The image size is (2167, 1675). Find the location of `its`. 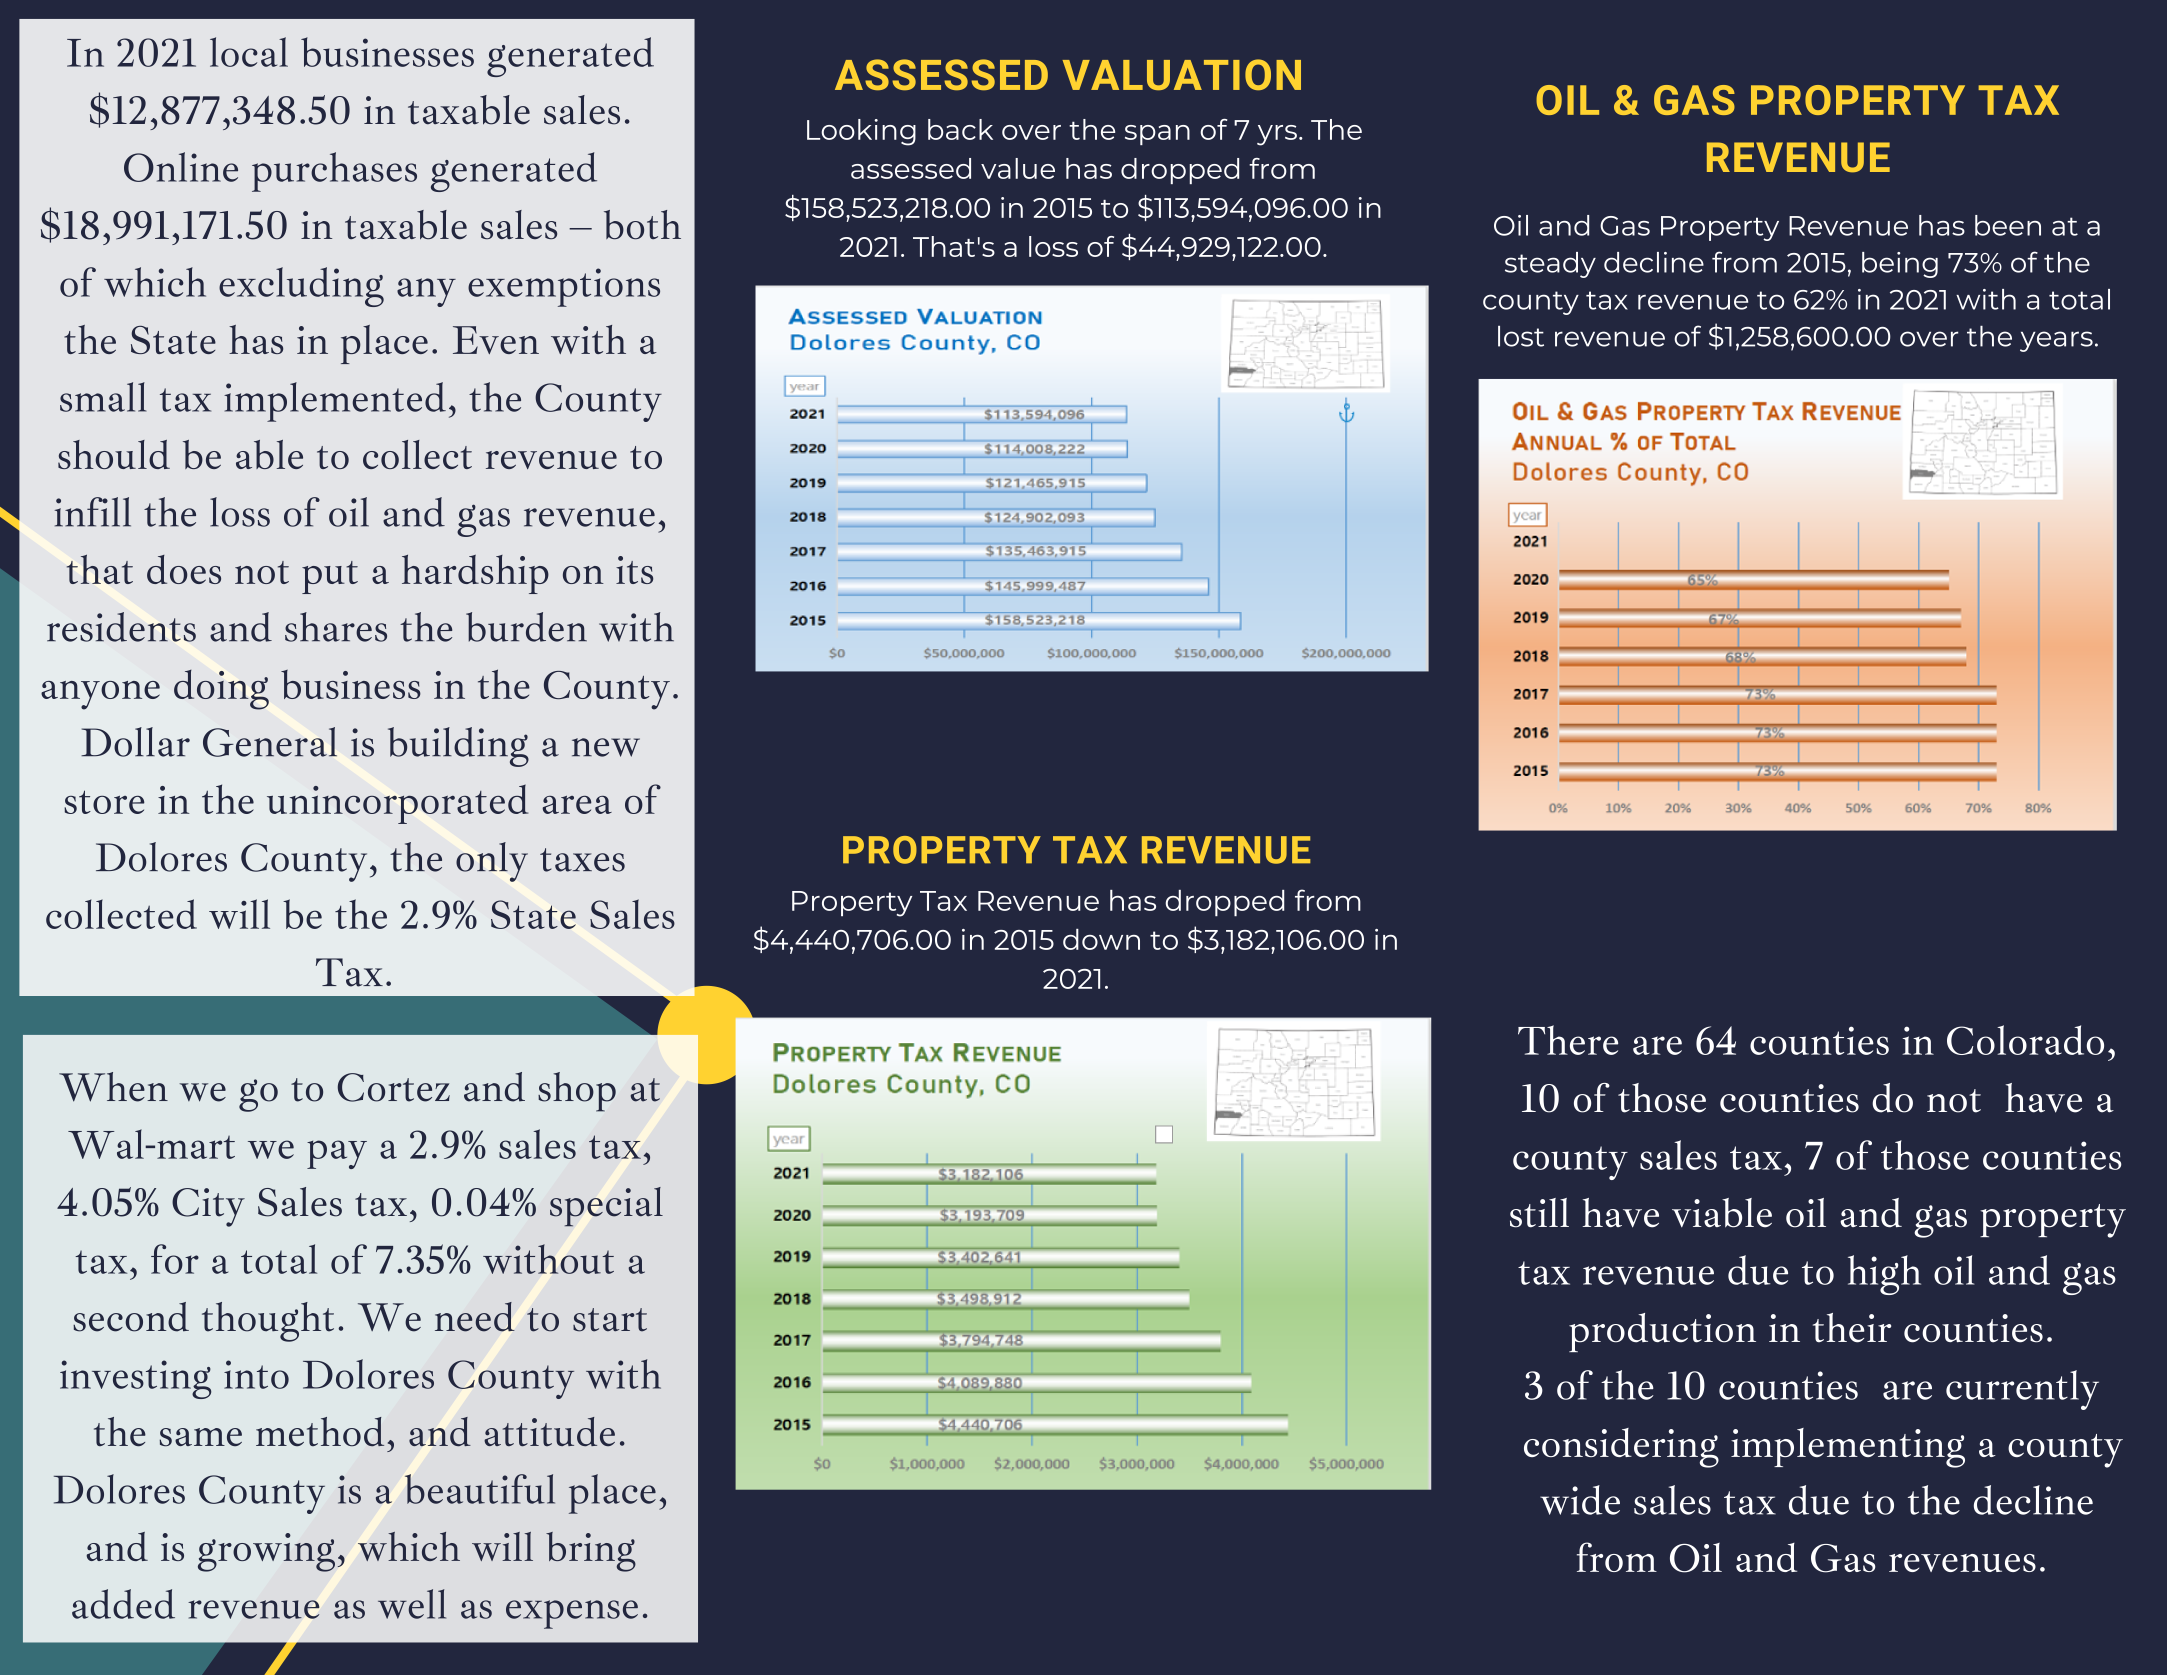

its is located at coordinates (634, 570).
